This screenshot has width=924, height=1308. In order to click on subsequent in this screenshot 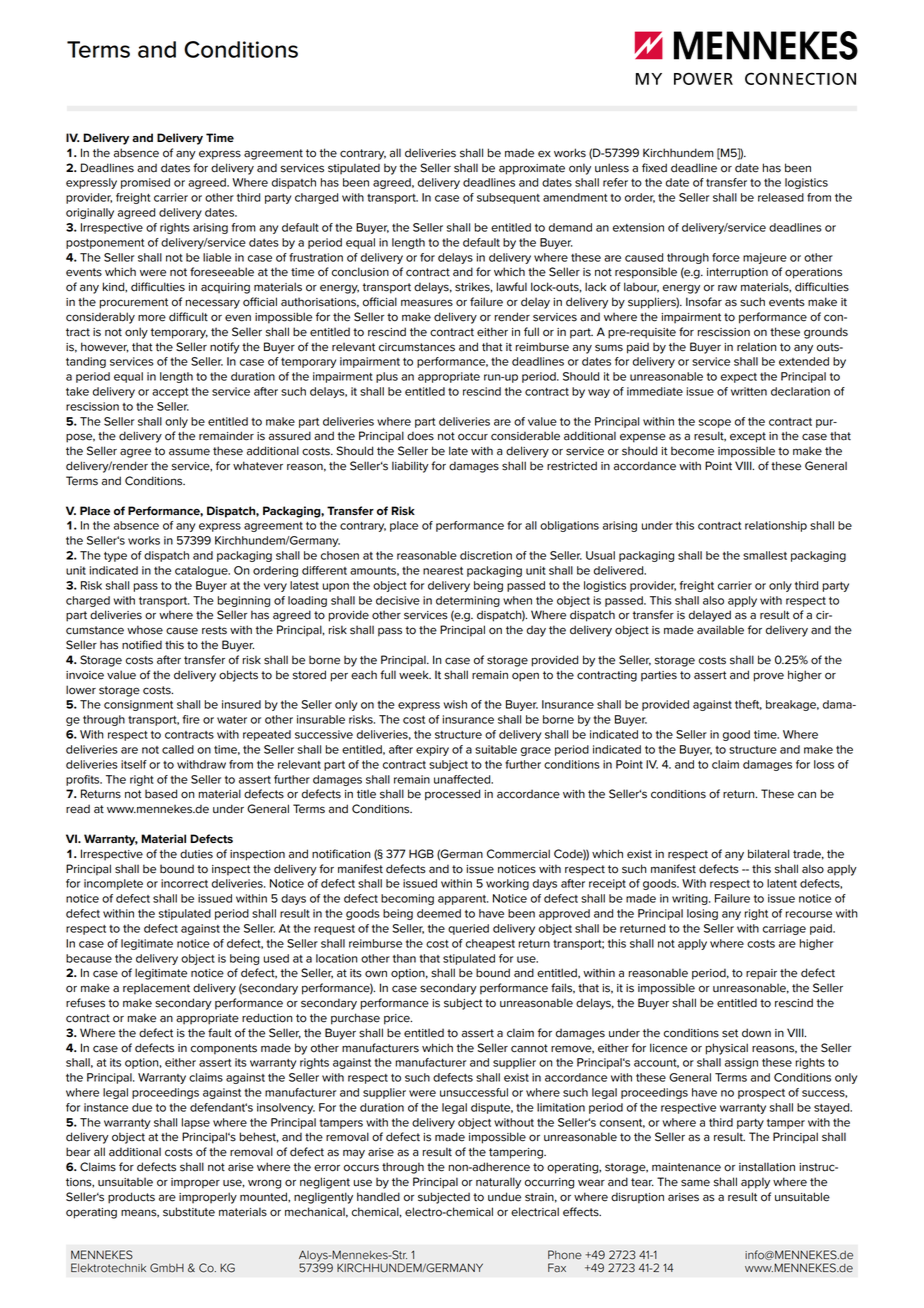, I will do `click(508, 198)`.
